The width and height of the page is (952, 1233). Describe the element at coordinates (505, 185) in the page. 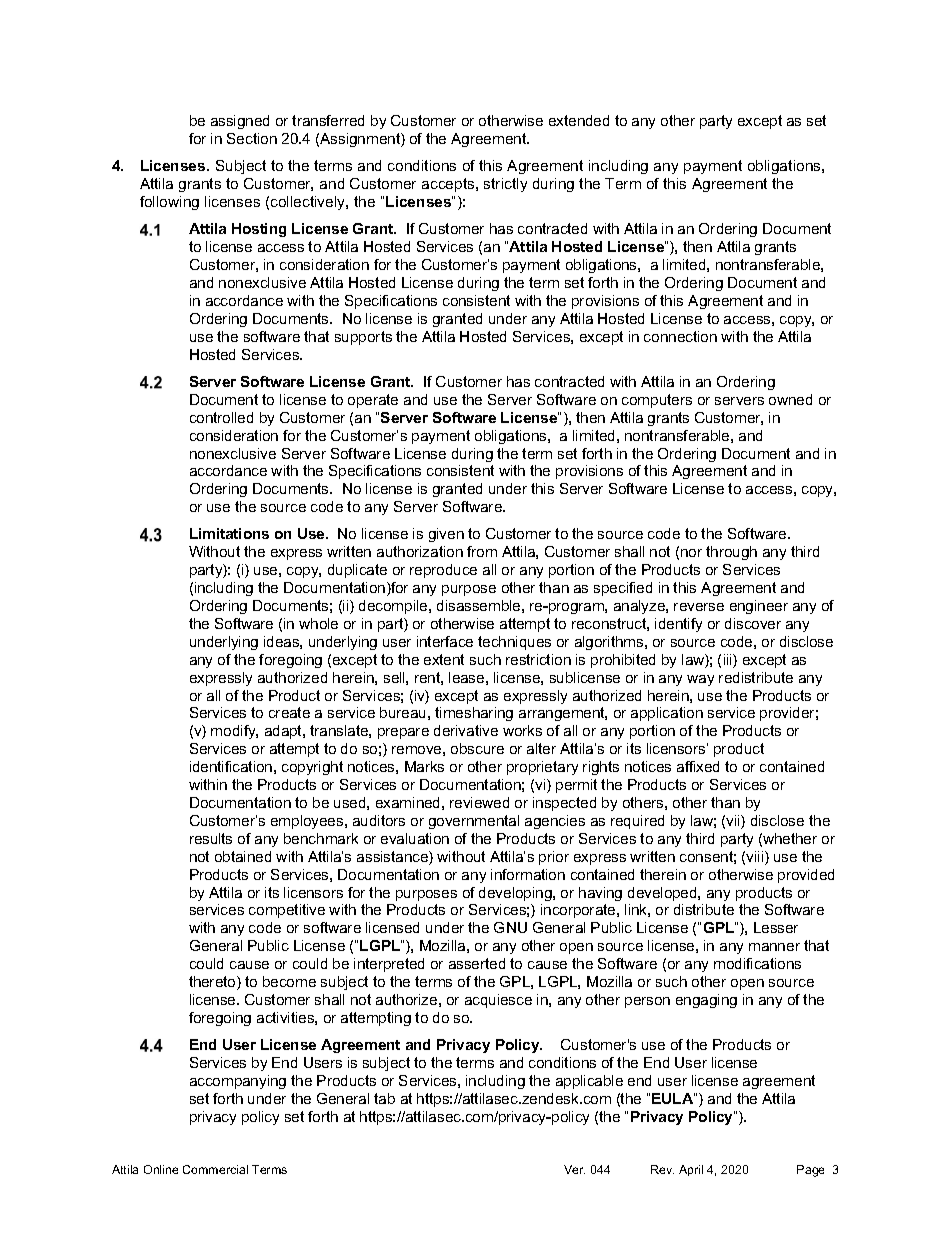

I see `strictly` at that location.
